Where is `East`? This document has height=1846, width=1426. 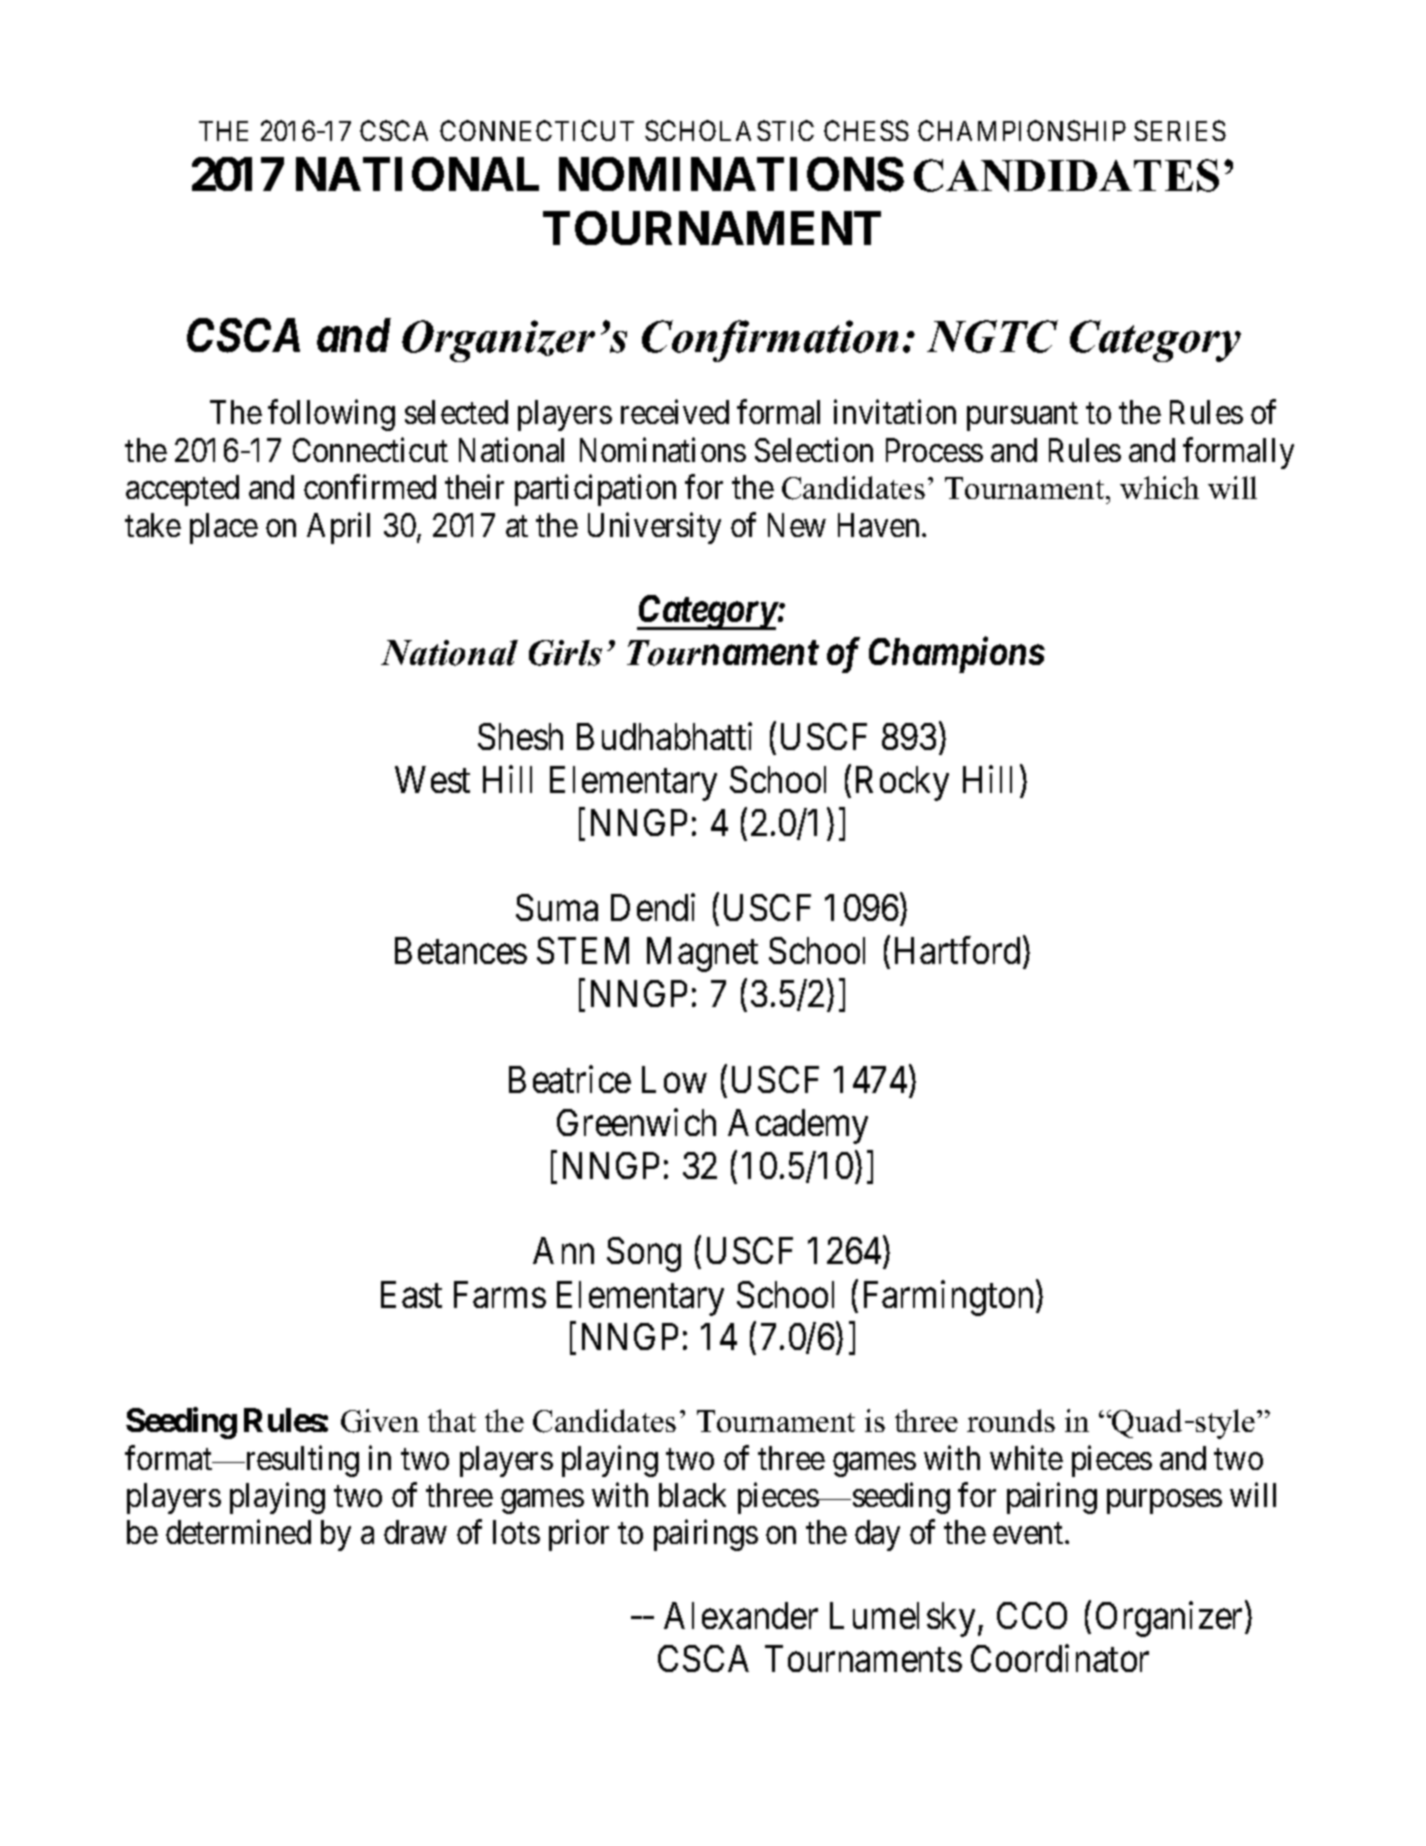 East is located at coordinates (411, 1294).
